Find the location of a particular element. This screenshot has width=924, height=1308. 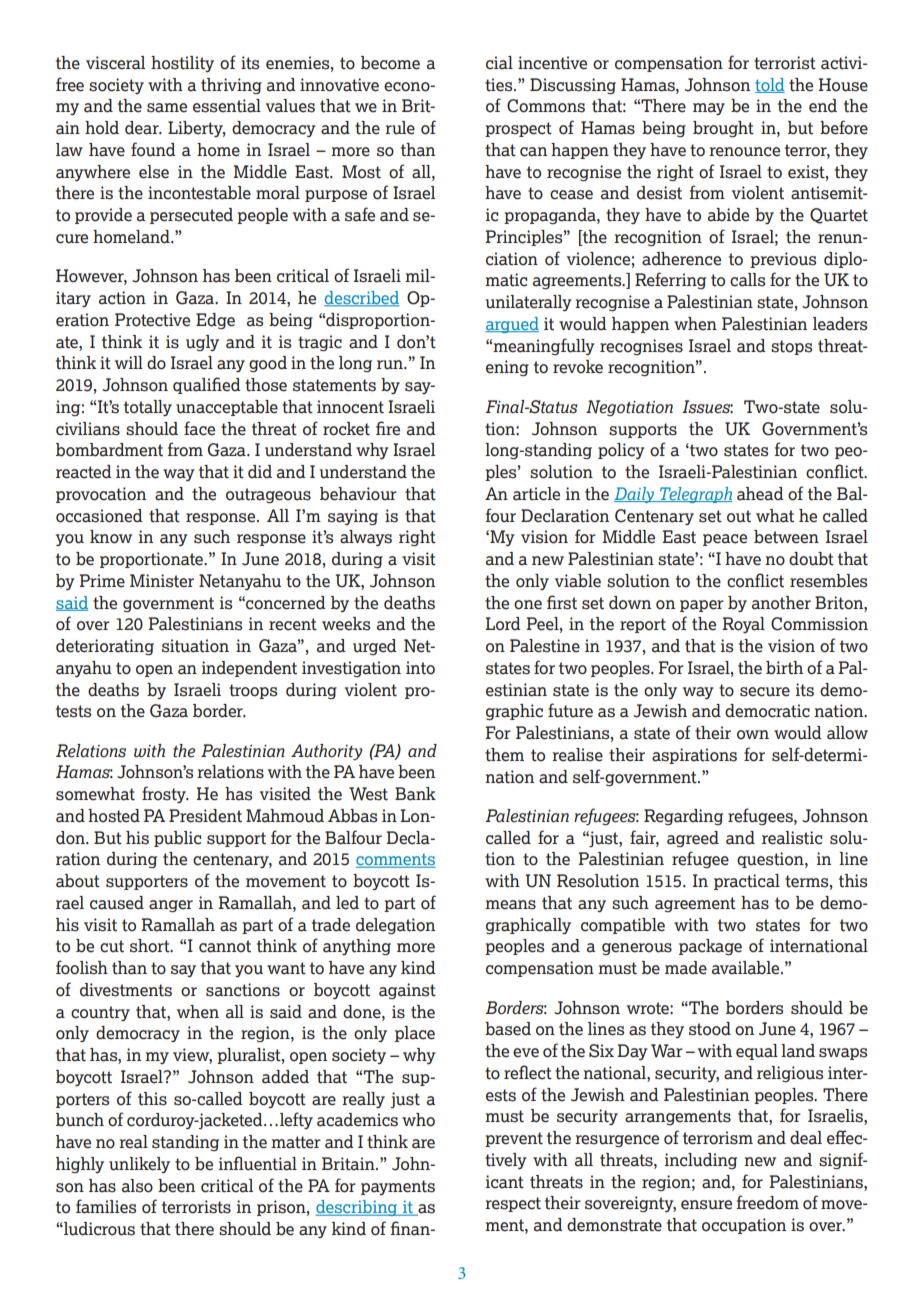

Lord is located at coordinates (503, 624).
